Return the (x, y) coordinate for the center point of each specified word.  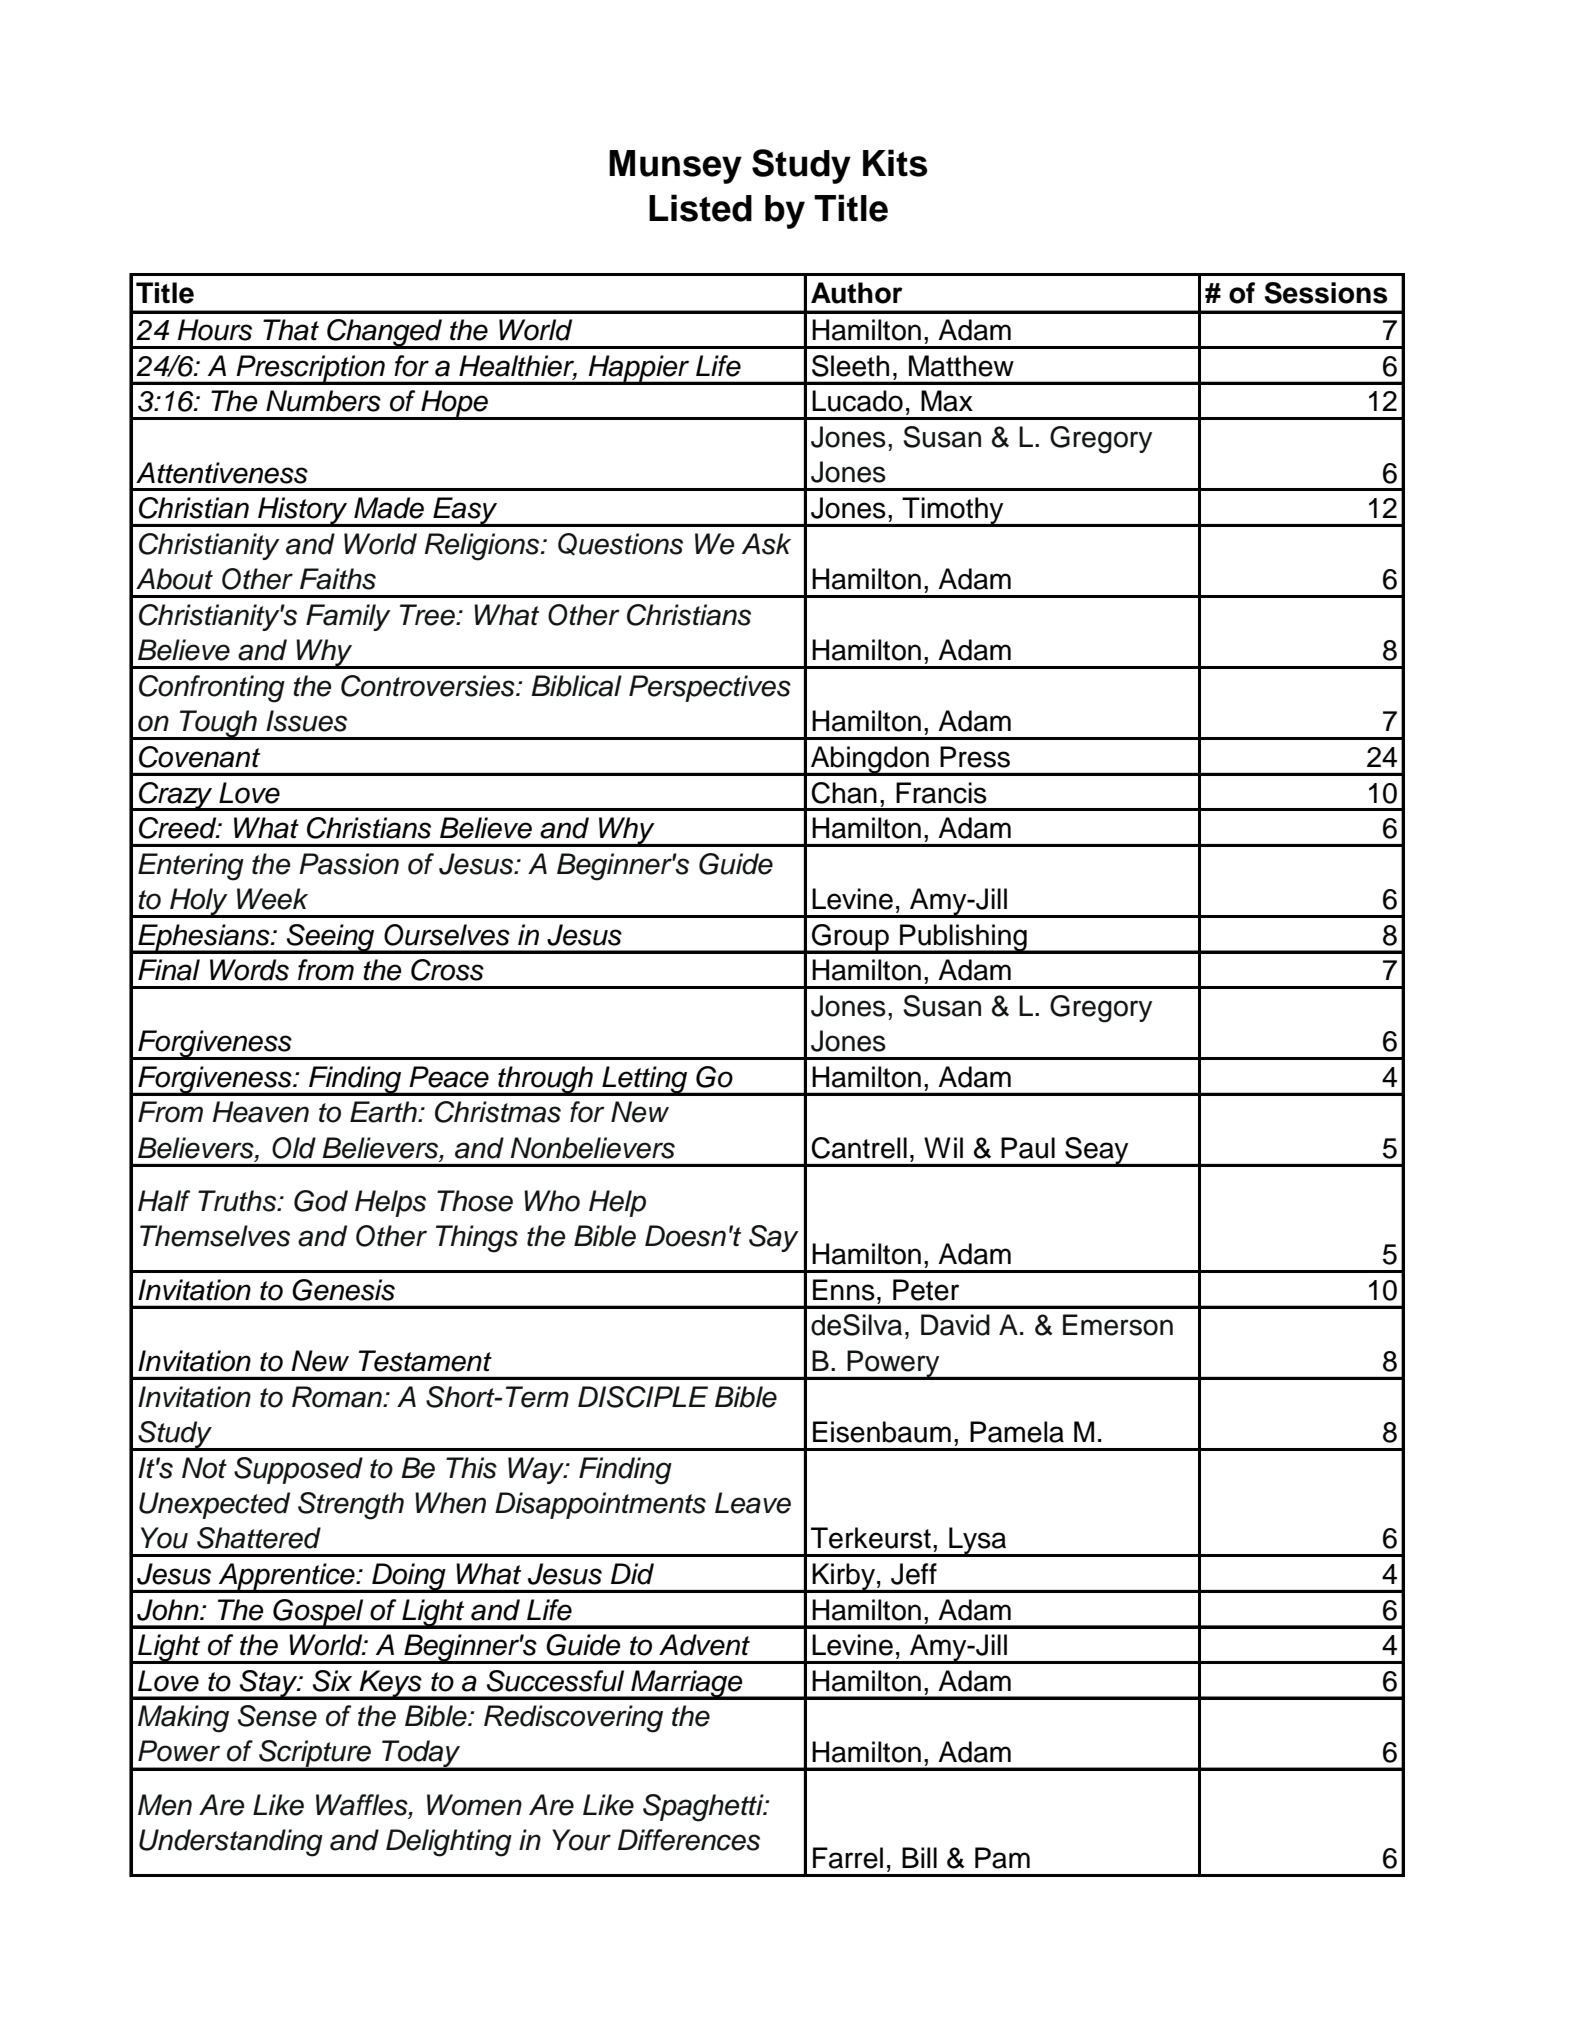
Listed (700, 208)
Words (249, 970)
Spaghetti (704, 1808)
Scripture (315, 1755)
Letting (645, 1081)
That (291, 330)
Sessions (1326, 293)
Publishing (963, 938)
